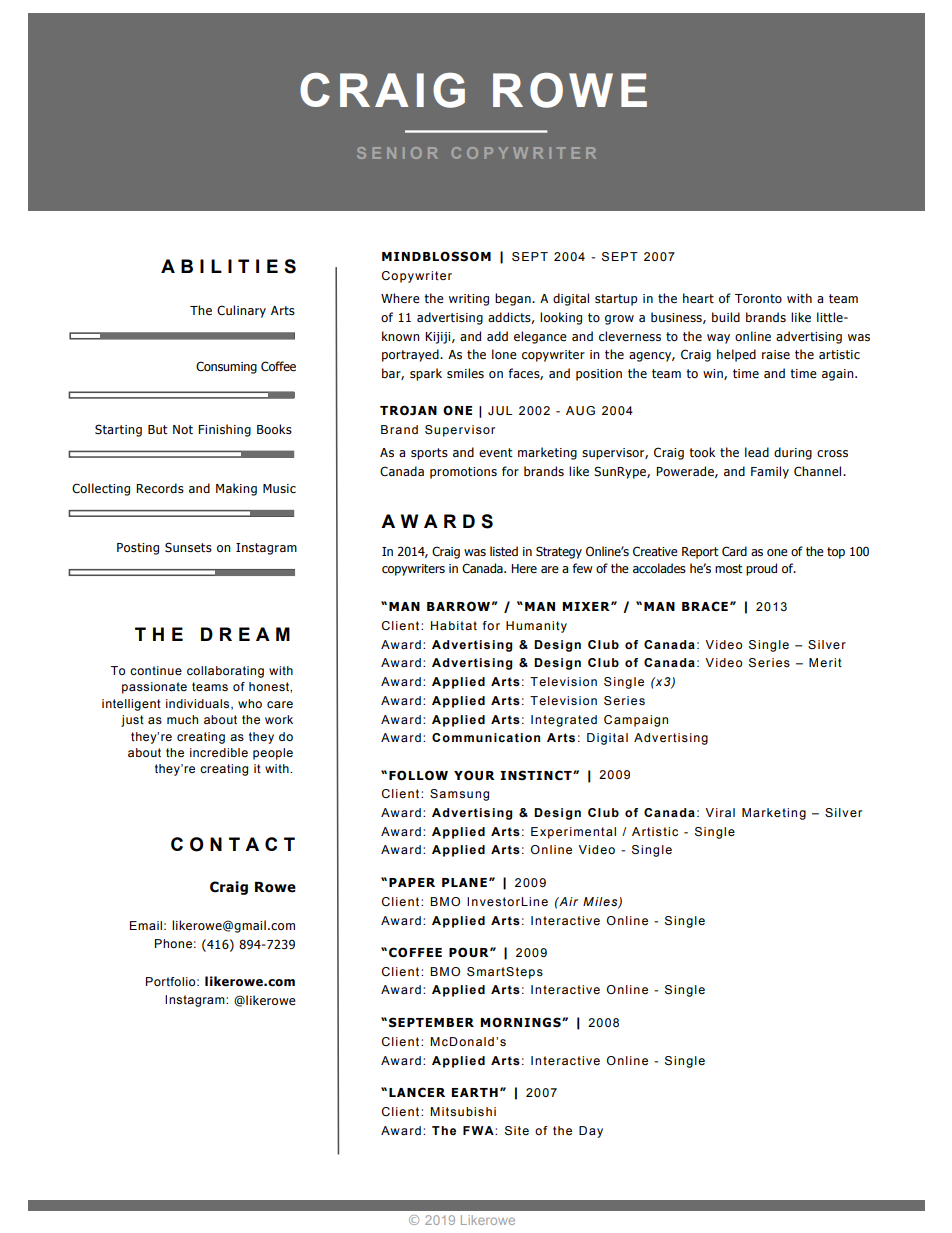 Image resolution: width=952 pixels, height=1233 pixels. What do you see at coordinates (504, 354) in the screenshot?
I see `lone` at bounding box center [504, 354].
